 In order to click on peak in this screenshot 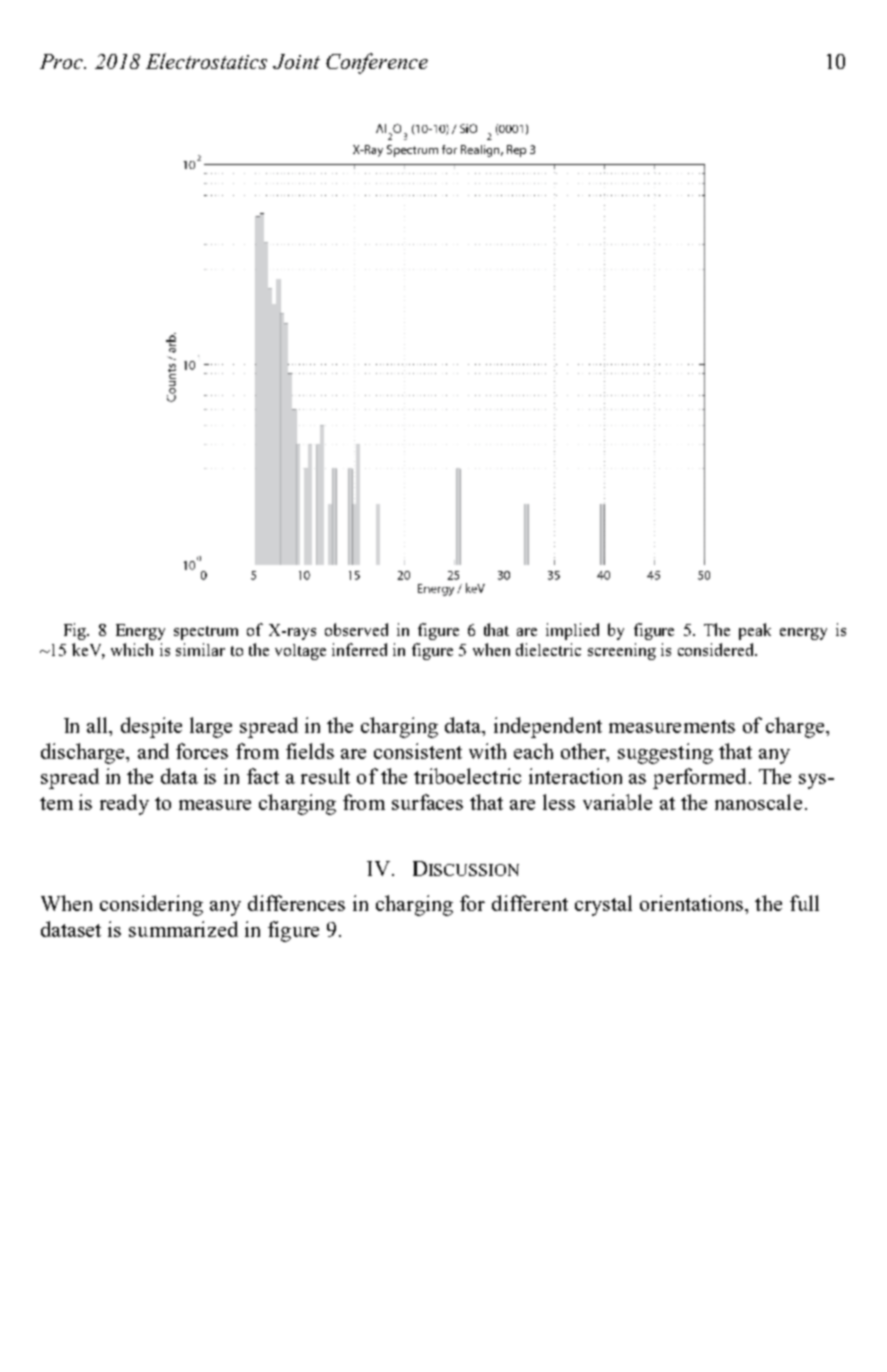, I will do `click(755, 631)`.
